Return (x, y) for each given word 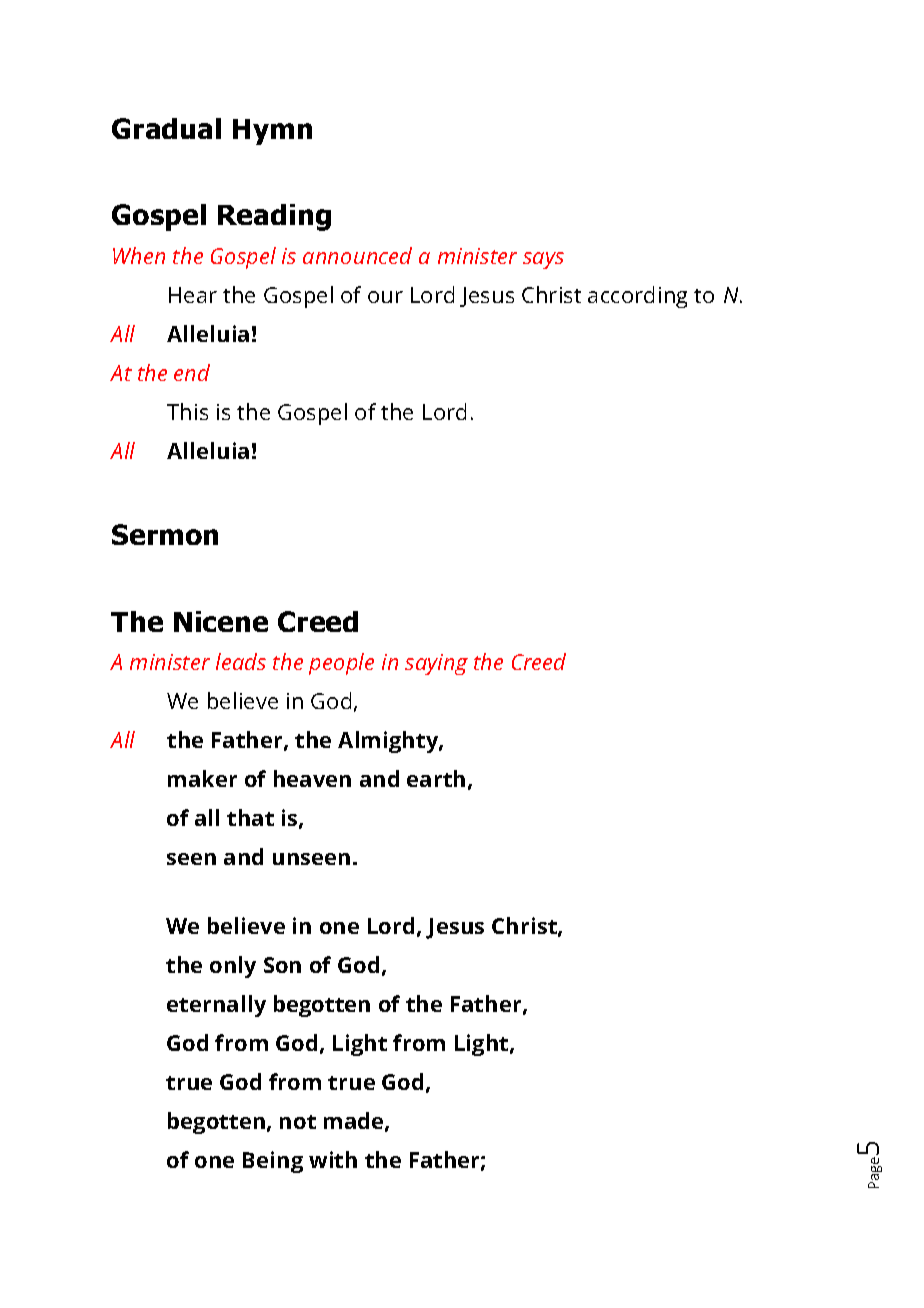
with (333, 1159)
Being (273, 1162)
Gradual (166, 128)
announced (357, 255)
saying (436, 664)
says (543, 260)
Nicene (221, 621)
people (341, 664)
